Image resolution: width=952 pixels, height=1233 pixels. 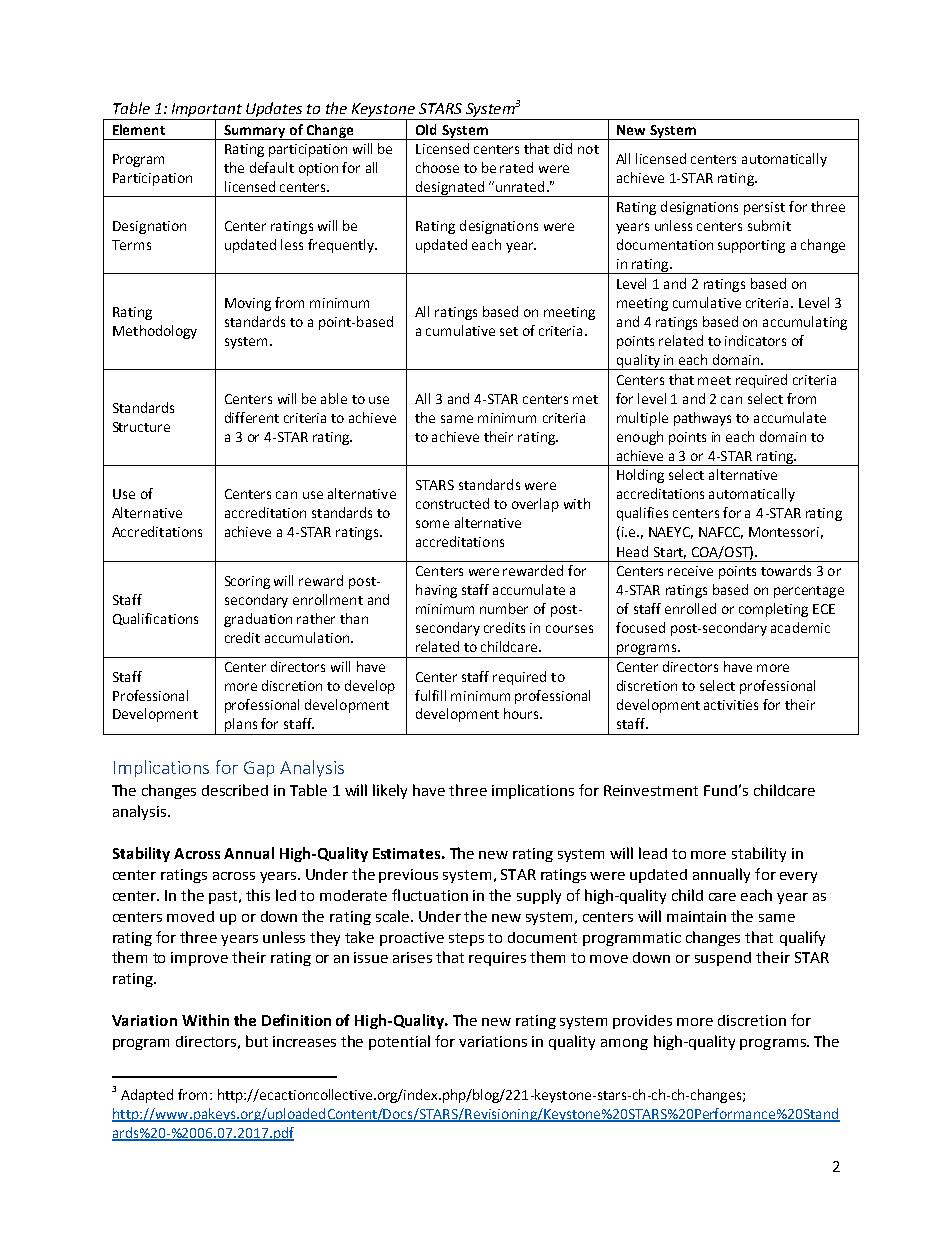 What do you see at coordinates (437, 167) in the page?
I see `choose` at bounding box center [437, 167].
